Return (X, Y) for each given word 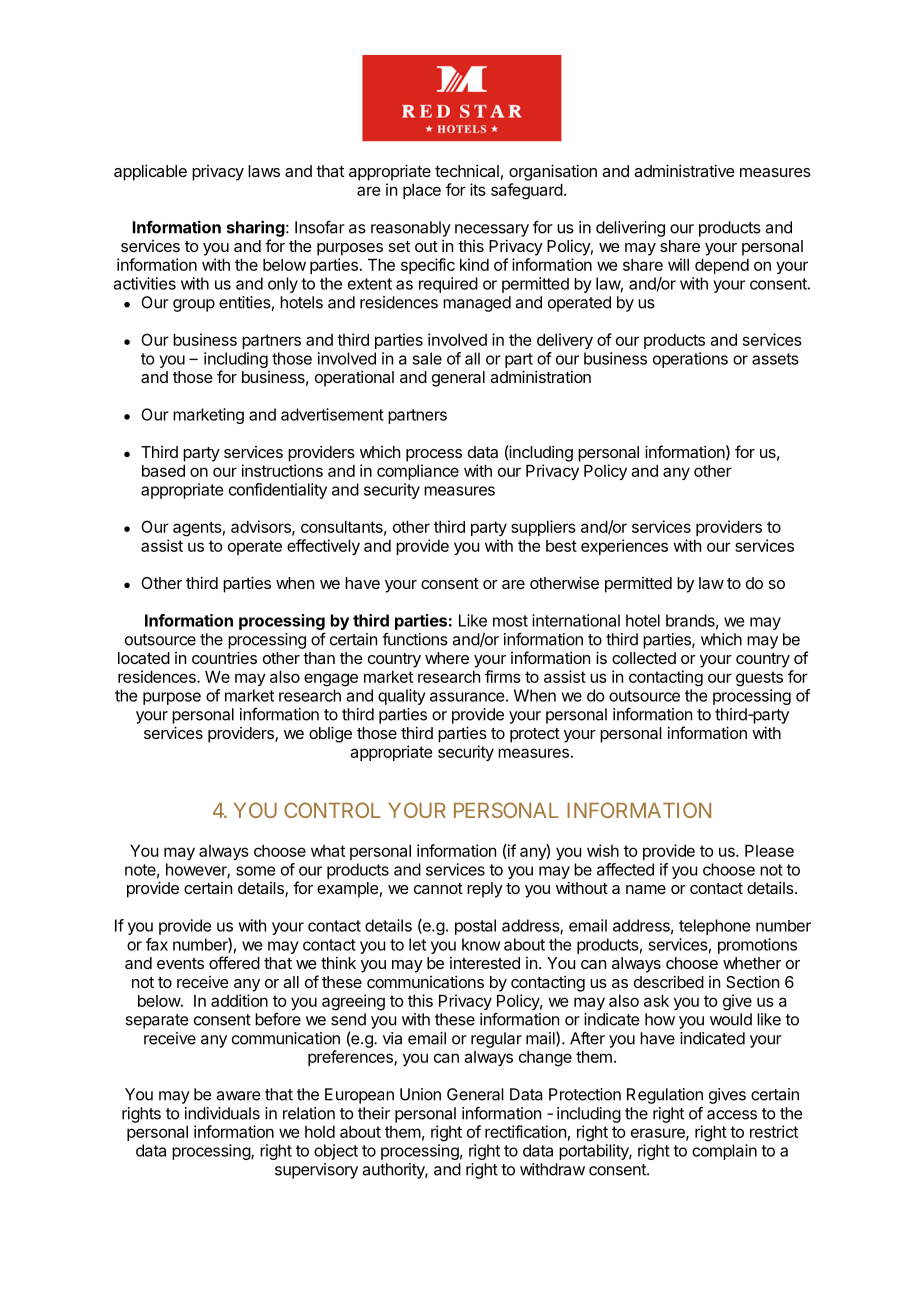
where (447, 658)
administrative (684, 170)
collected (644, 658)
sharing (256, 228)
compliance (418, 472)
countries (224, 657)
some (255, 871)
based (163, 471)
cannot (438, 888)
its (478, 189)
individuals (222, 1113)
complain (724, 1152)
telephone (714, 927)
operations (690, 360)
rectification (525, 1131)
